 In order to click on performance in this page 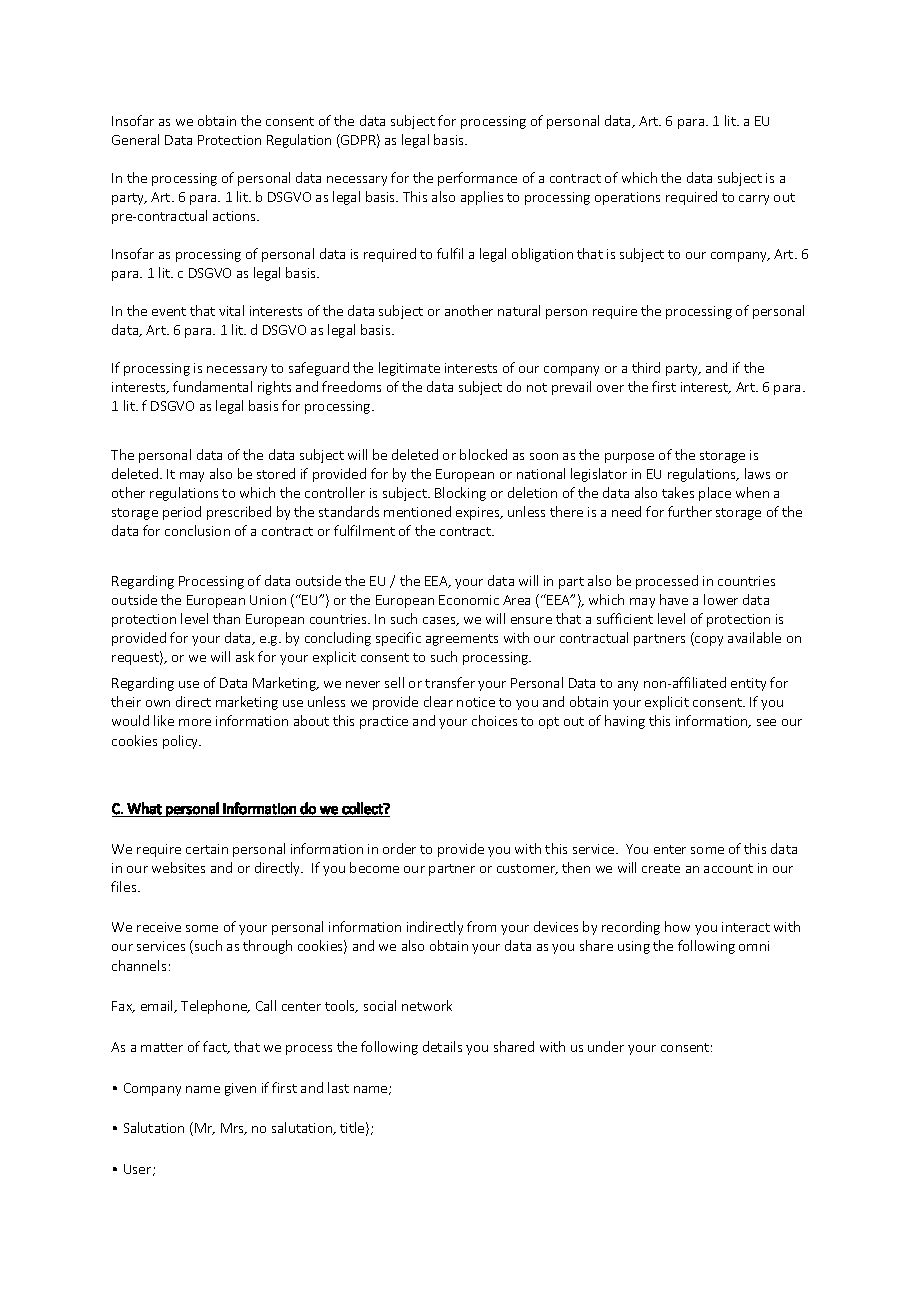, I will do `click(477, 179)`.
